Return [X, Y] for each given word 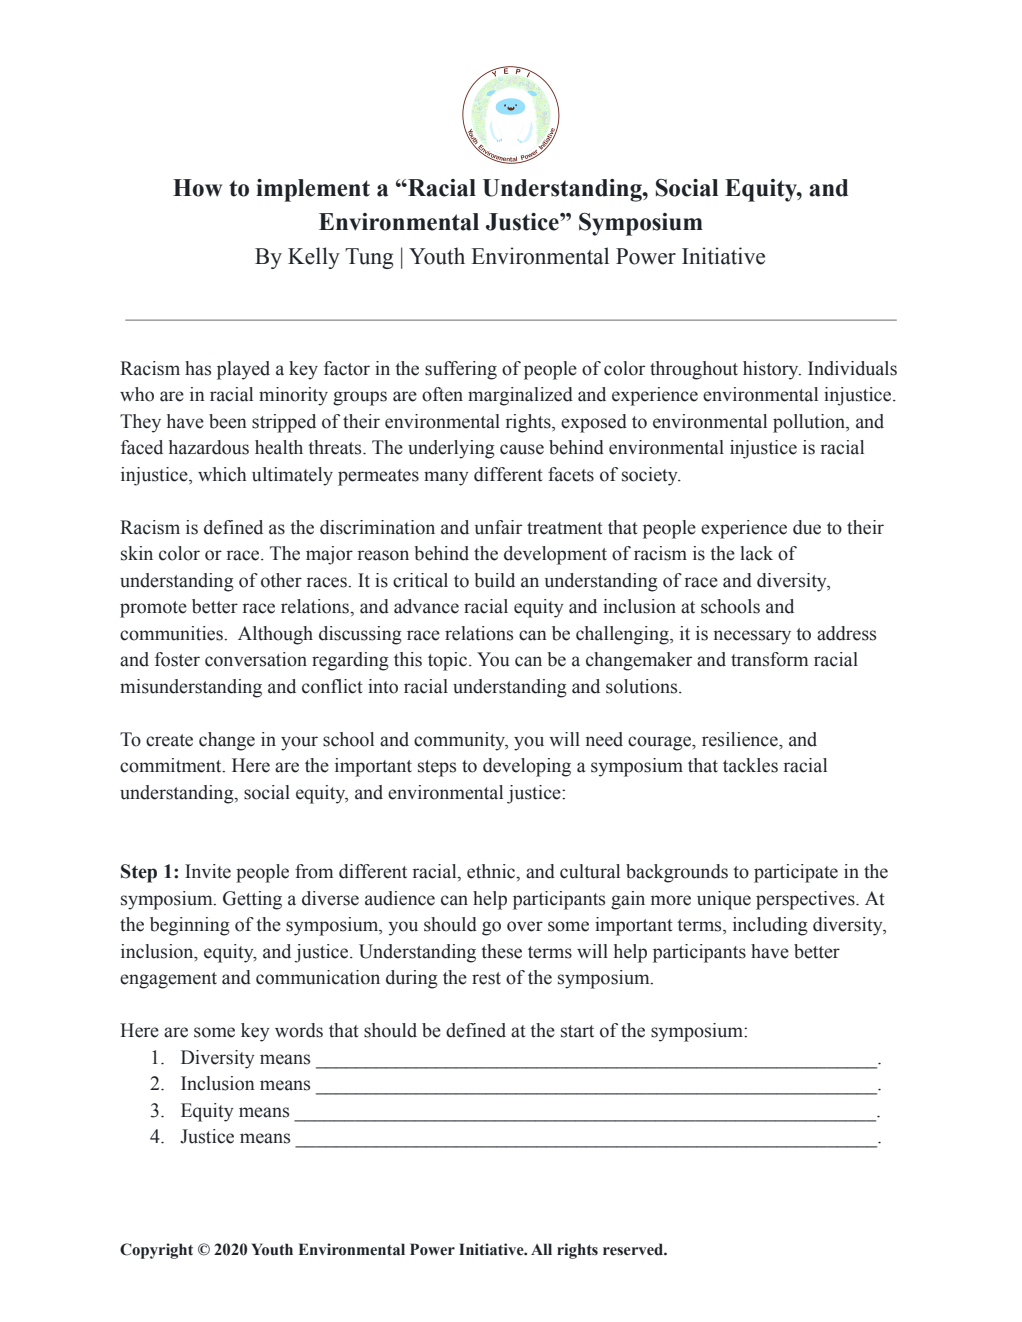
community [461, 741]
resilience [741, 739]
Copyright [156, 1251]
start [577, 1031]
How [197, 188]
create [169, 740]
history [772, 370]
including [770, 926]
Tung [369, 258]
